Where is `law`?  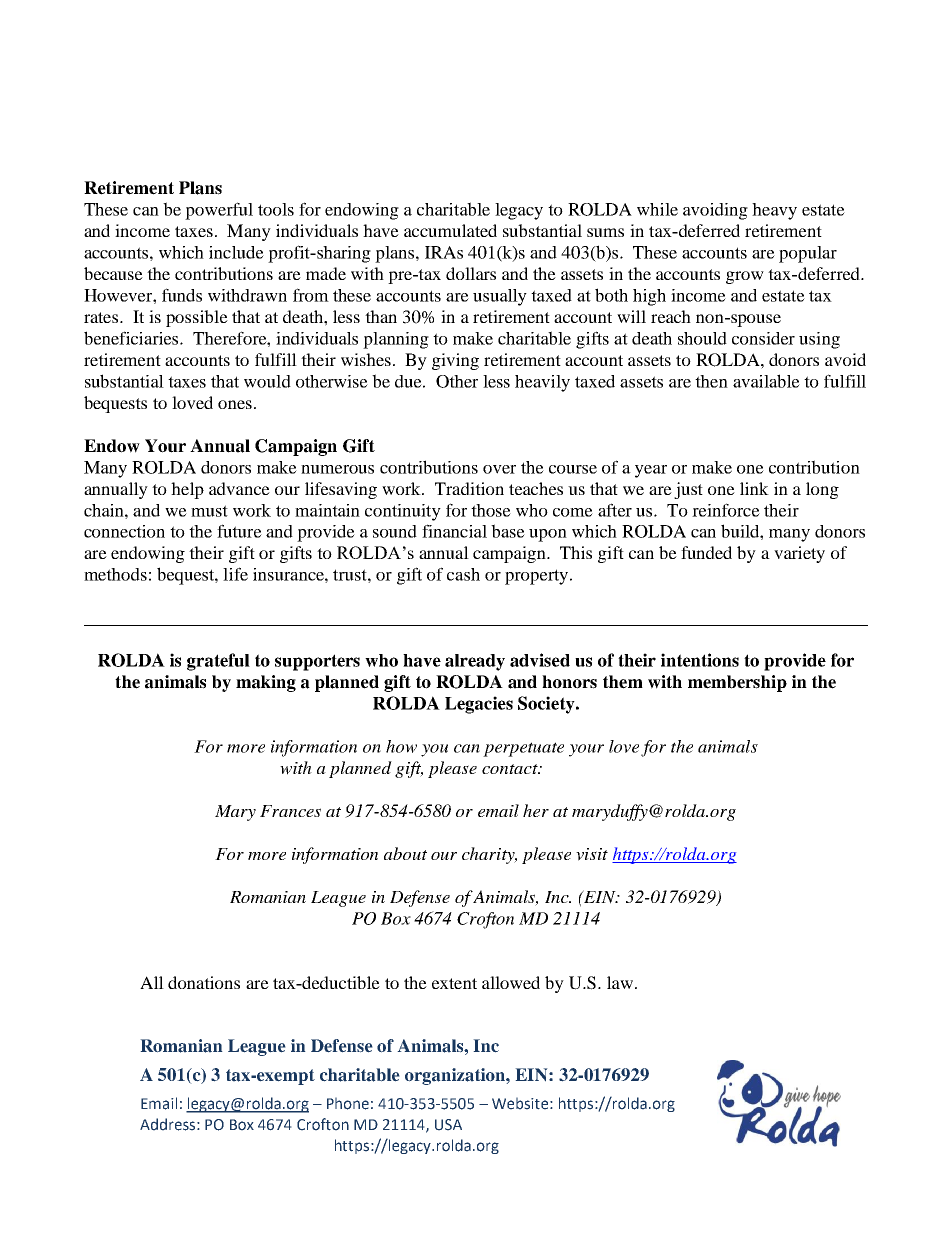
law is located at coordinates (620, 982).
